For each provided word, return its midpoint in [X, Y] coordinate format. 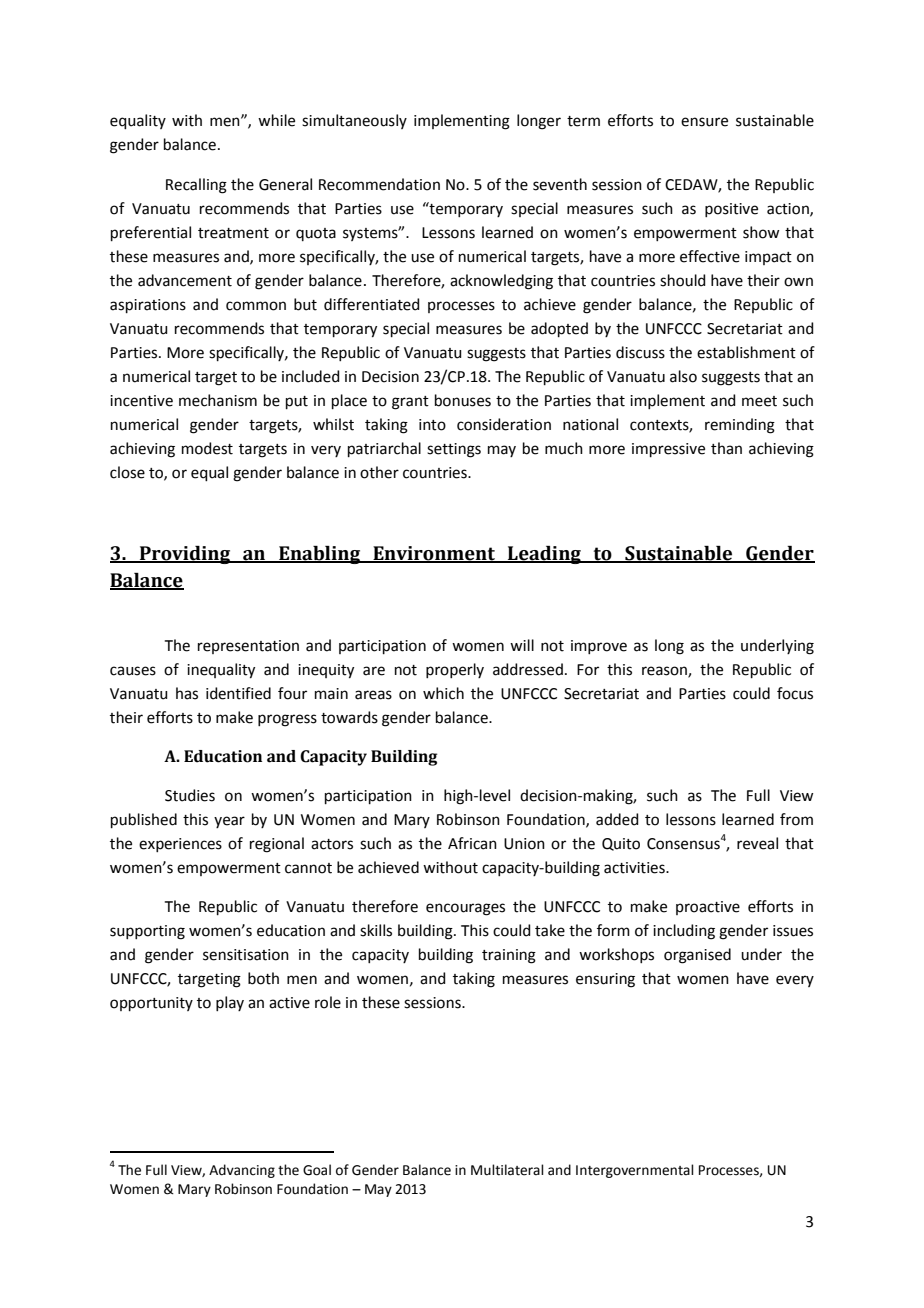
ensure [704, 122]
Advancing [242, 1171]
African [472, 843]
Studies [190, 795]
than [726, 448]
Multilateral [507, 1170]
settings [454, 450]
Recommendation [379, 184]
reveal [757, 843]
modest [207, 448]
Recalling [196, 186]
